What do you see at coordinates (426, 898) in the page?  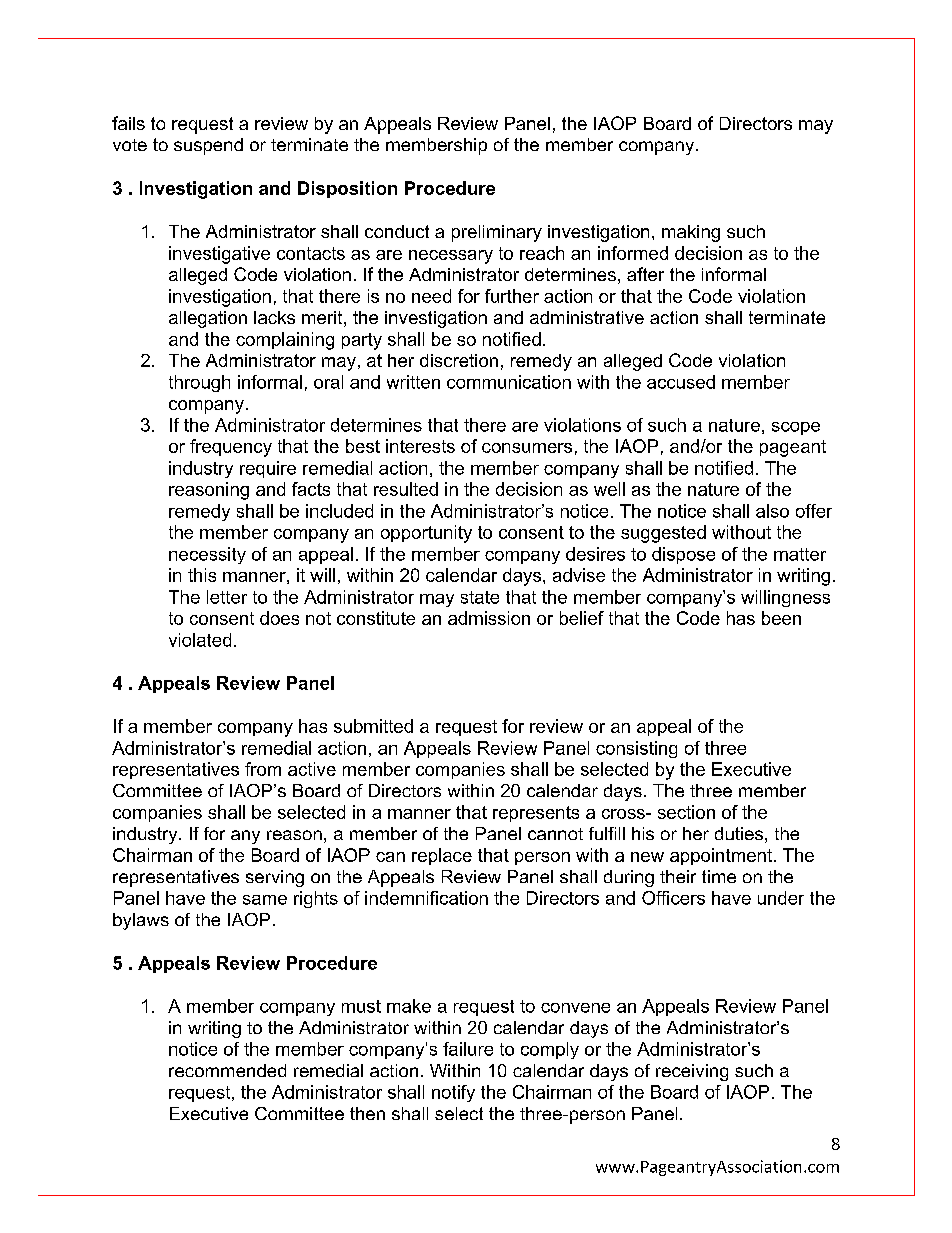 I see `indemnification` at bounding box center [426, 898].
